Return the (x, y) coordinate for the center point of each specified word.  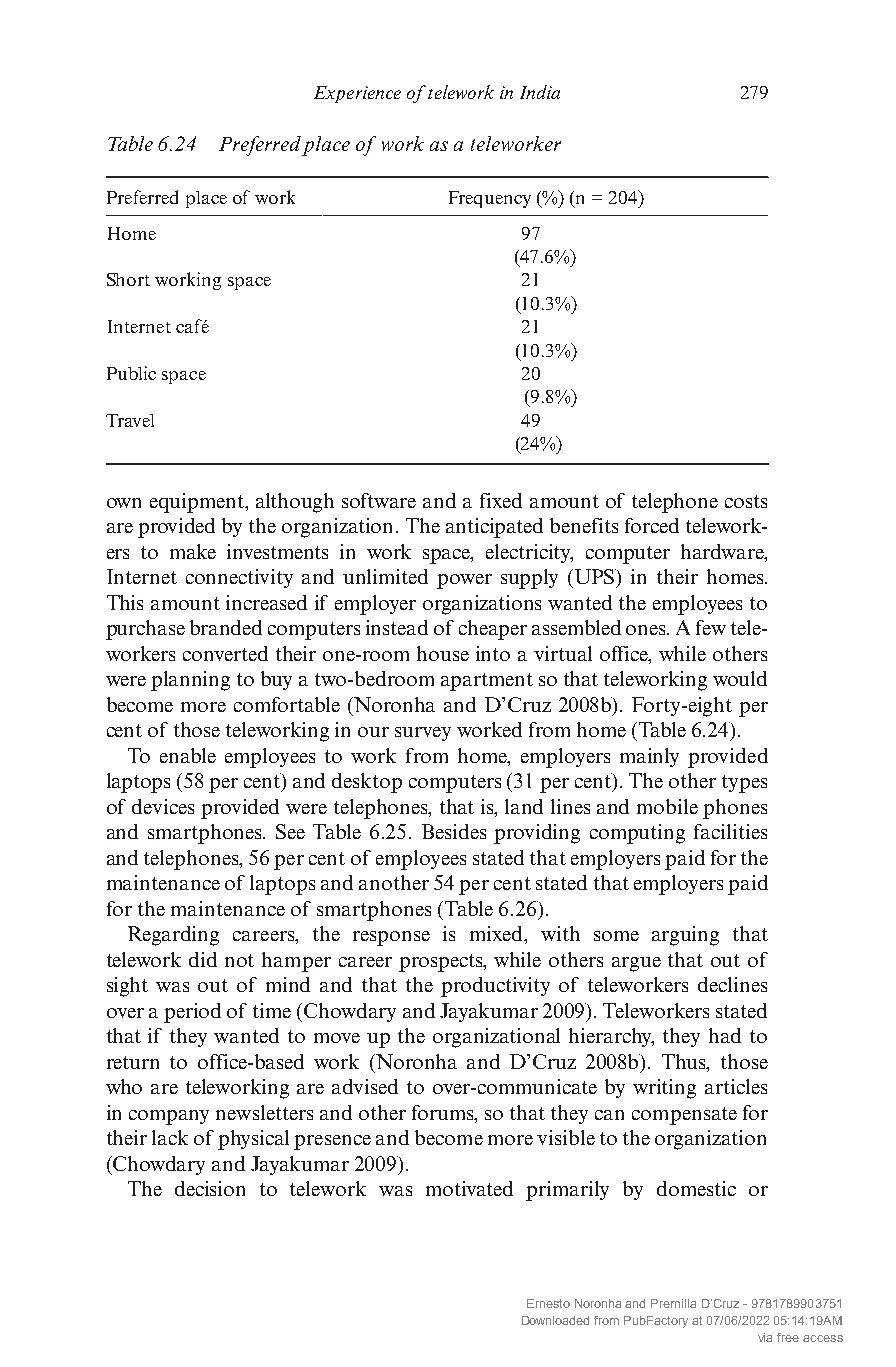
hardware (723, 551)
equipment (198, 503)
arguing (685, 936)
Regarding (173, 936)
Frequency (490, 199)
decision (210, 1188)
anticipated (494, 528)
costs (746, 501)
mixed (497, 933)
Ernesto (548, 1303)
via (765, 1337)
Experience (357, 94)
